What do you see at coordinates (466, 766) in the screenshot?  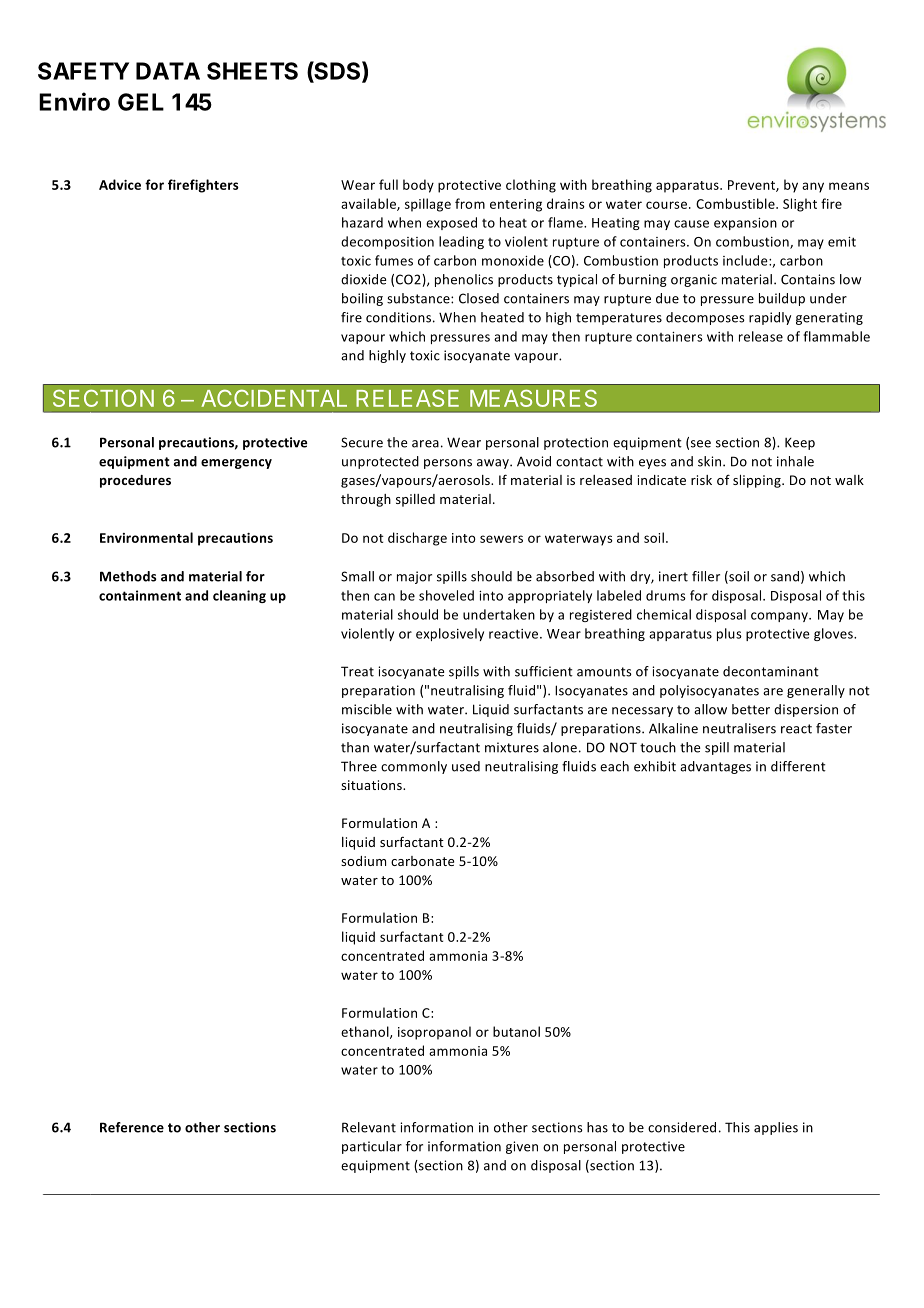 I see `used` at bounding box center [466, 766].
